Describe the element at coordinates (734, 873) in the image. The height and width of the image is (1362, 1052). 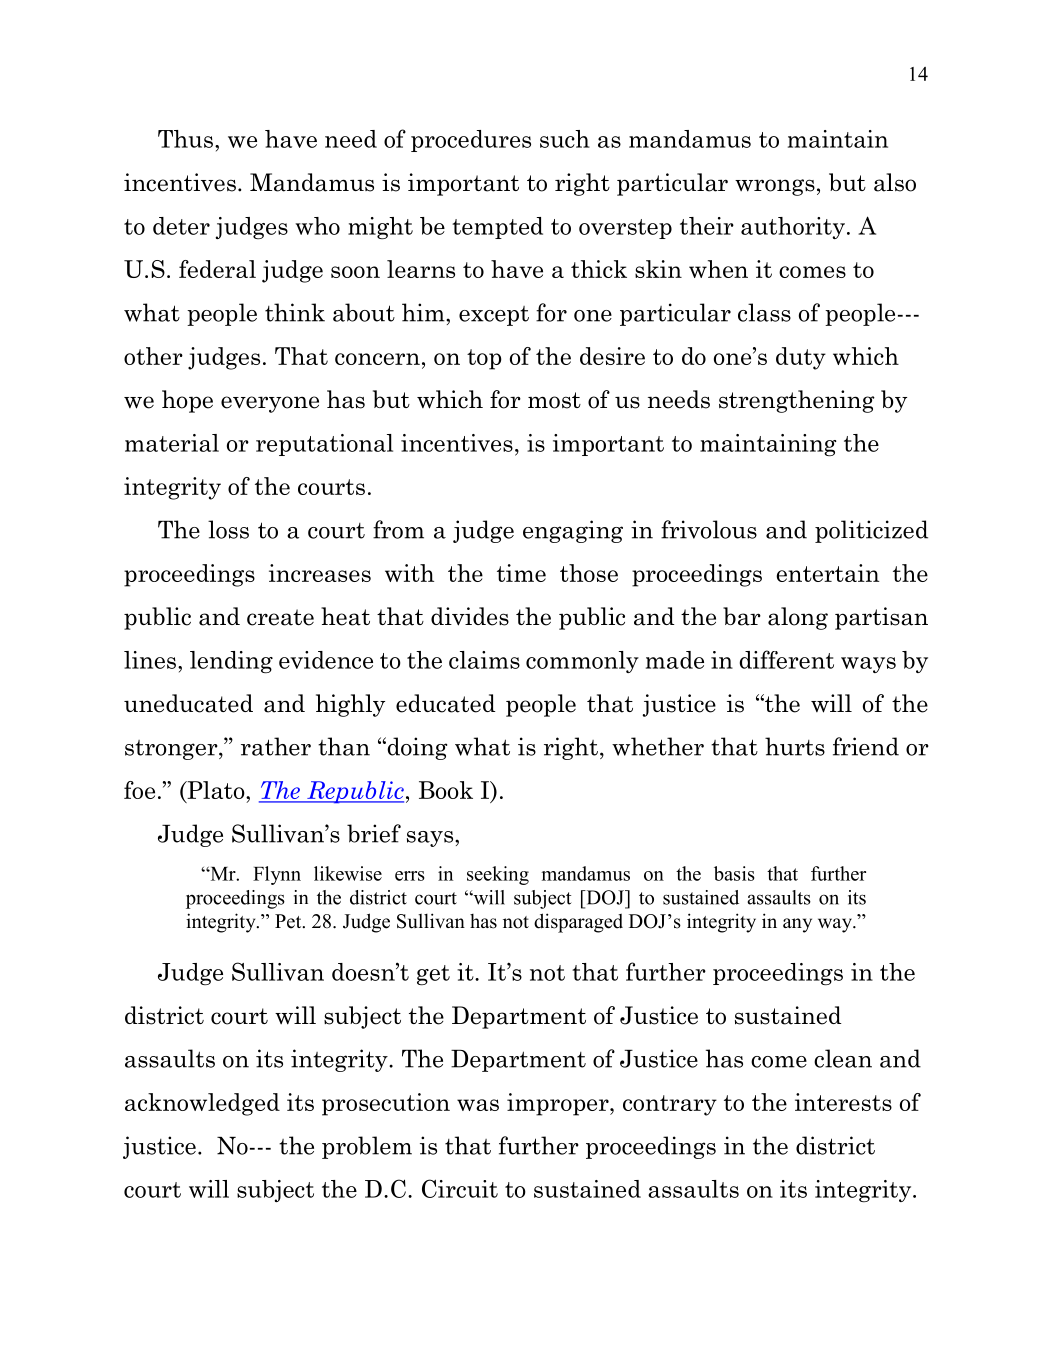
I see `basis` at that location.
